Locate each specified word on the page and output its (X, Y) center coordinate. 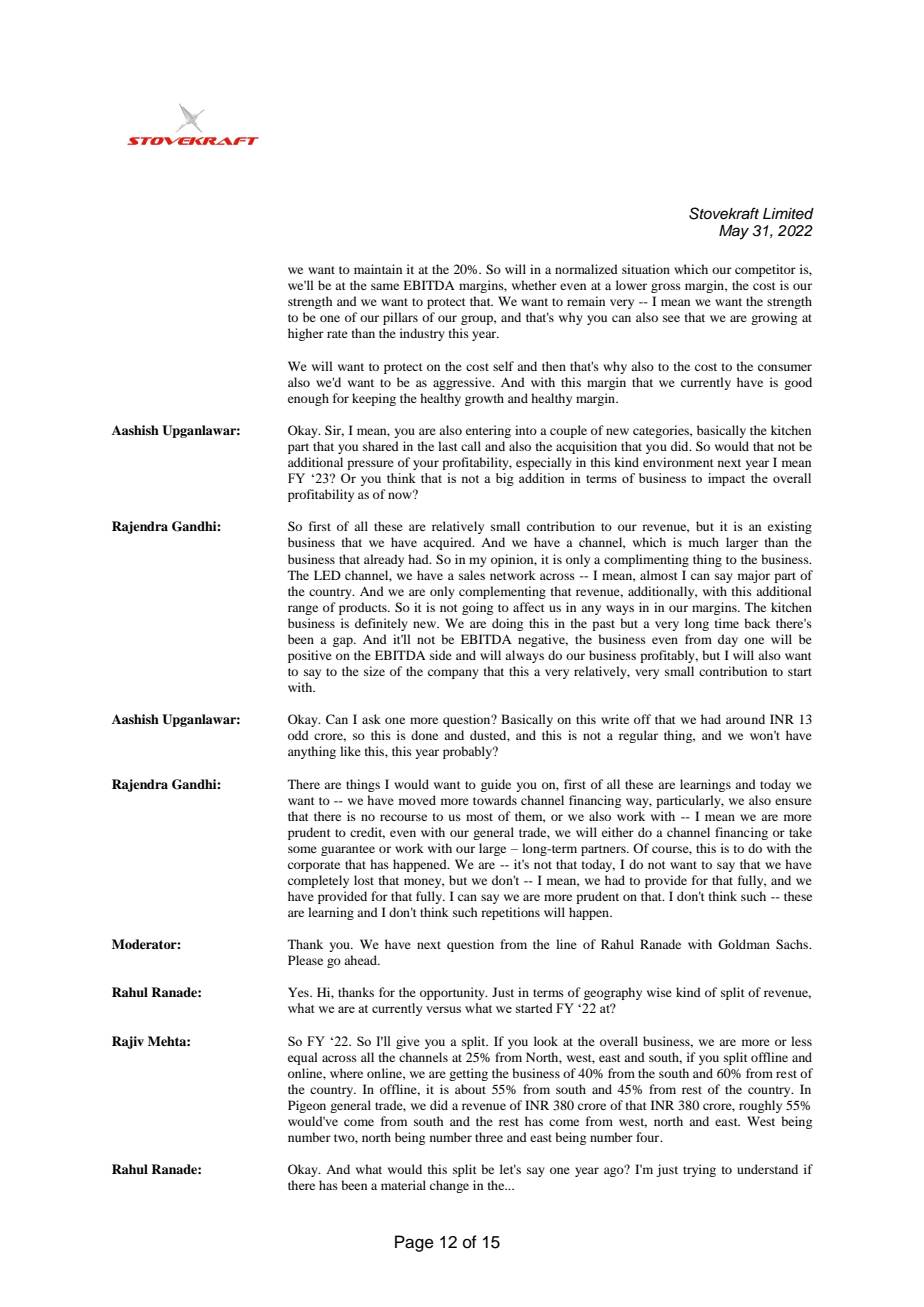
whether (534, 285)
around (745, 719)
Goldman (744, 944)
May (734, 232)
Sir (334, 431)
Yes (299, 992)
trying (699, 1170)
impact (726, 479)
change (449, 1186)
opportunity (453, 993)
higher (306, 334)
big (505, 479)
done (424, 735)
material (403, 1185)
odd (298, 735)
